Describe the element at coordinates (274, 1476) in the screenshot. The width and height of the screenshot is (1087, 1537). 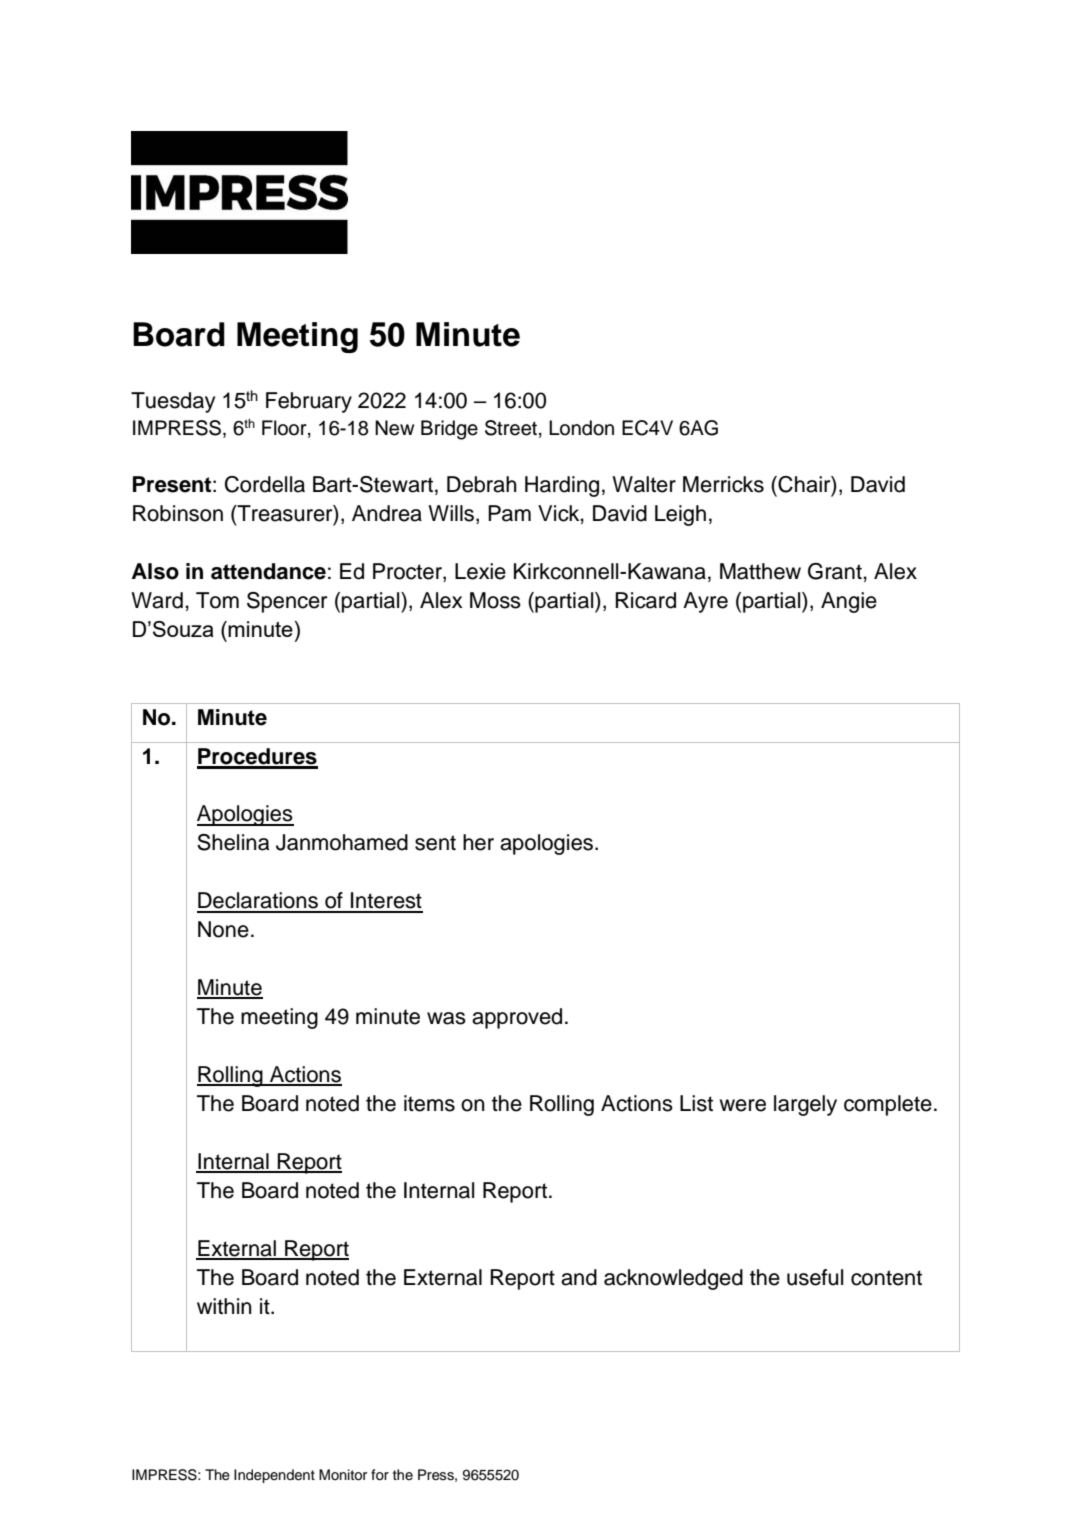
I see `Independent` at that location.
